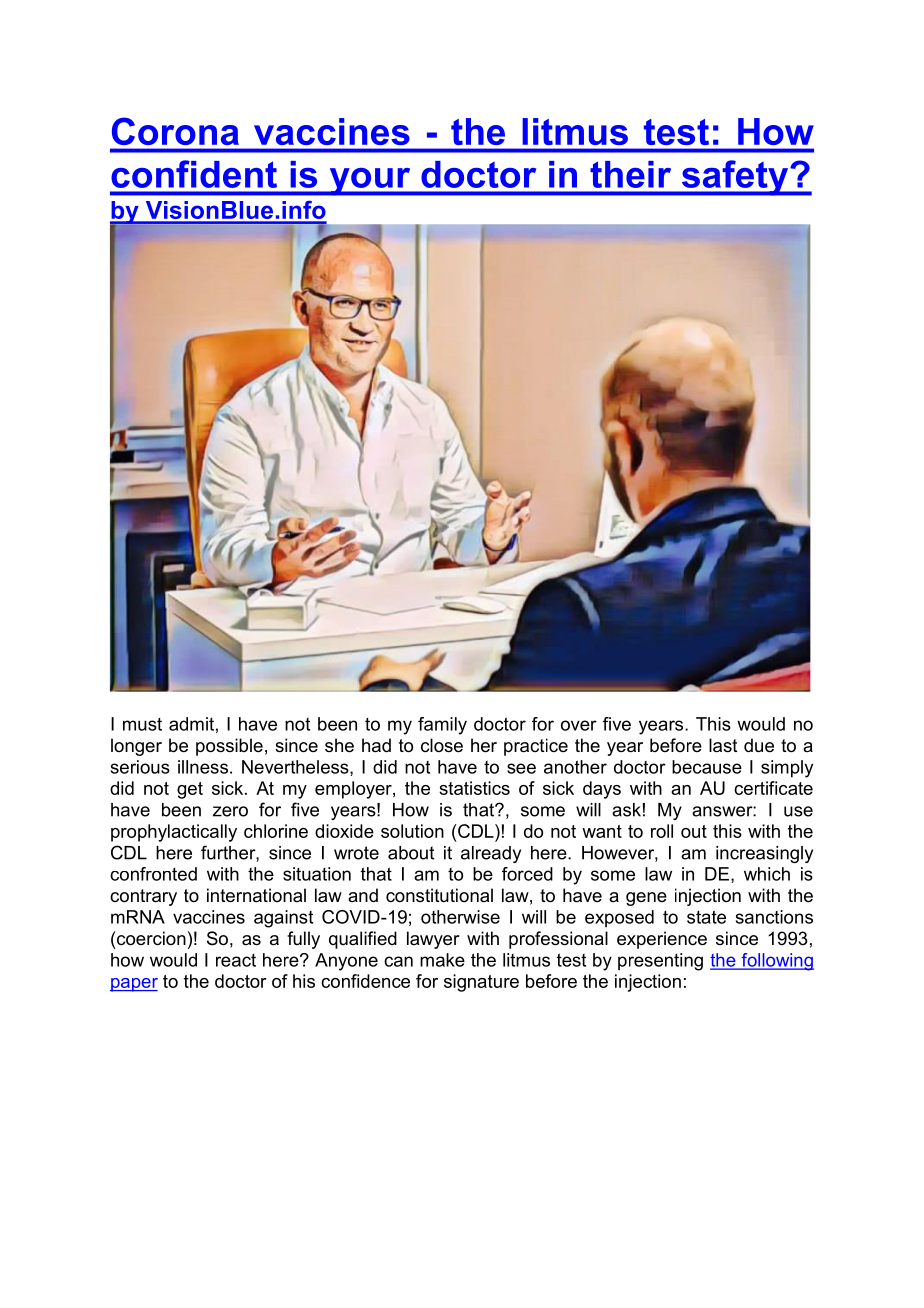  Describe the element at coordinates (194, 174) in the screenshot. I see `confident` at that location.
